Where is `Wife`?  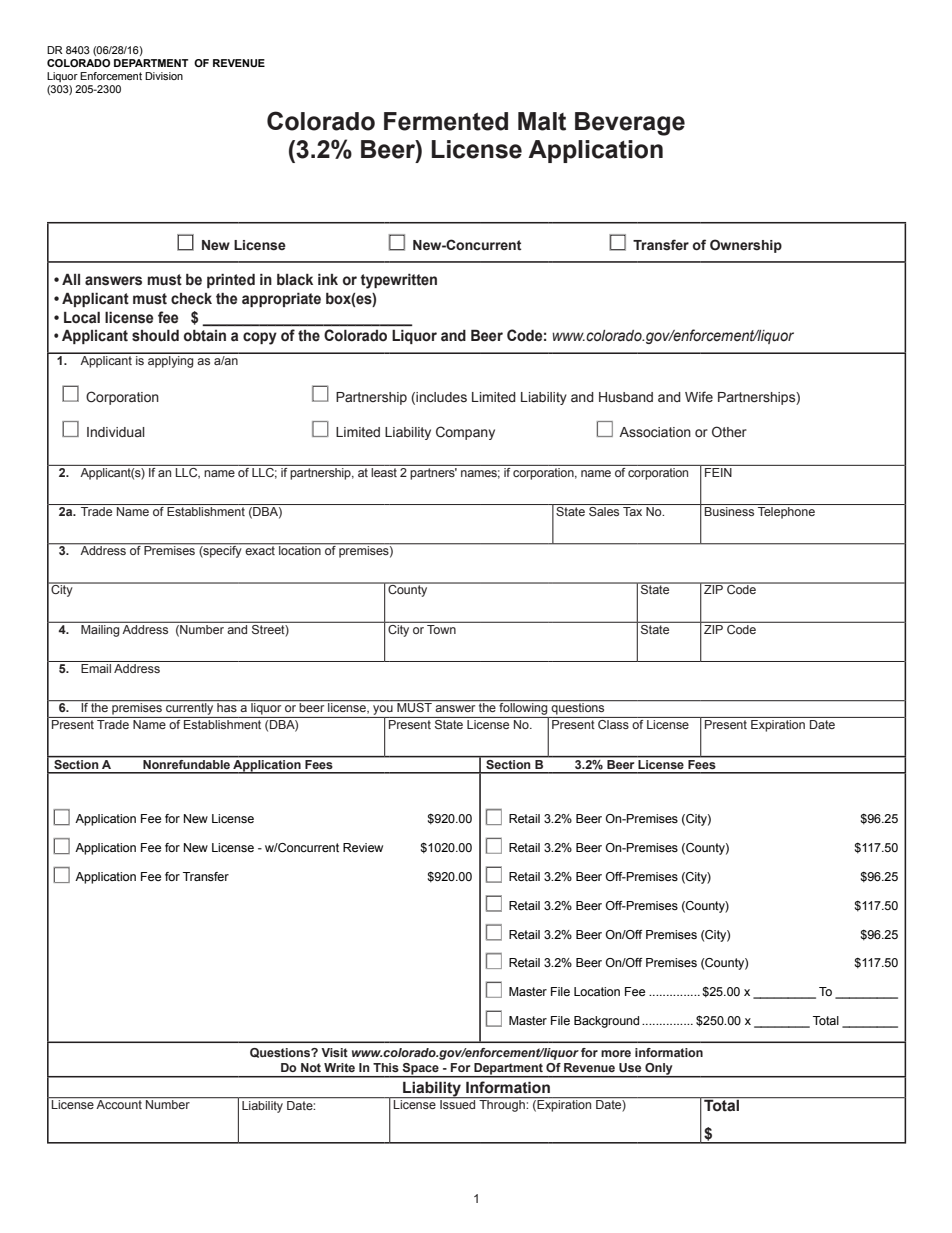
Wife is located at coordinates (699, 397).
